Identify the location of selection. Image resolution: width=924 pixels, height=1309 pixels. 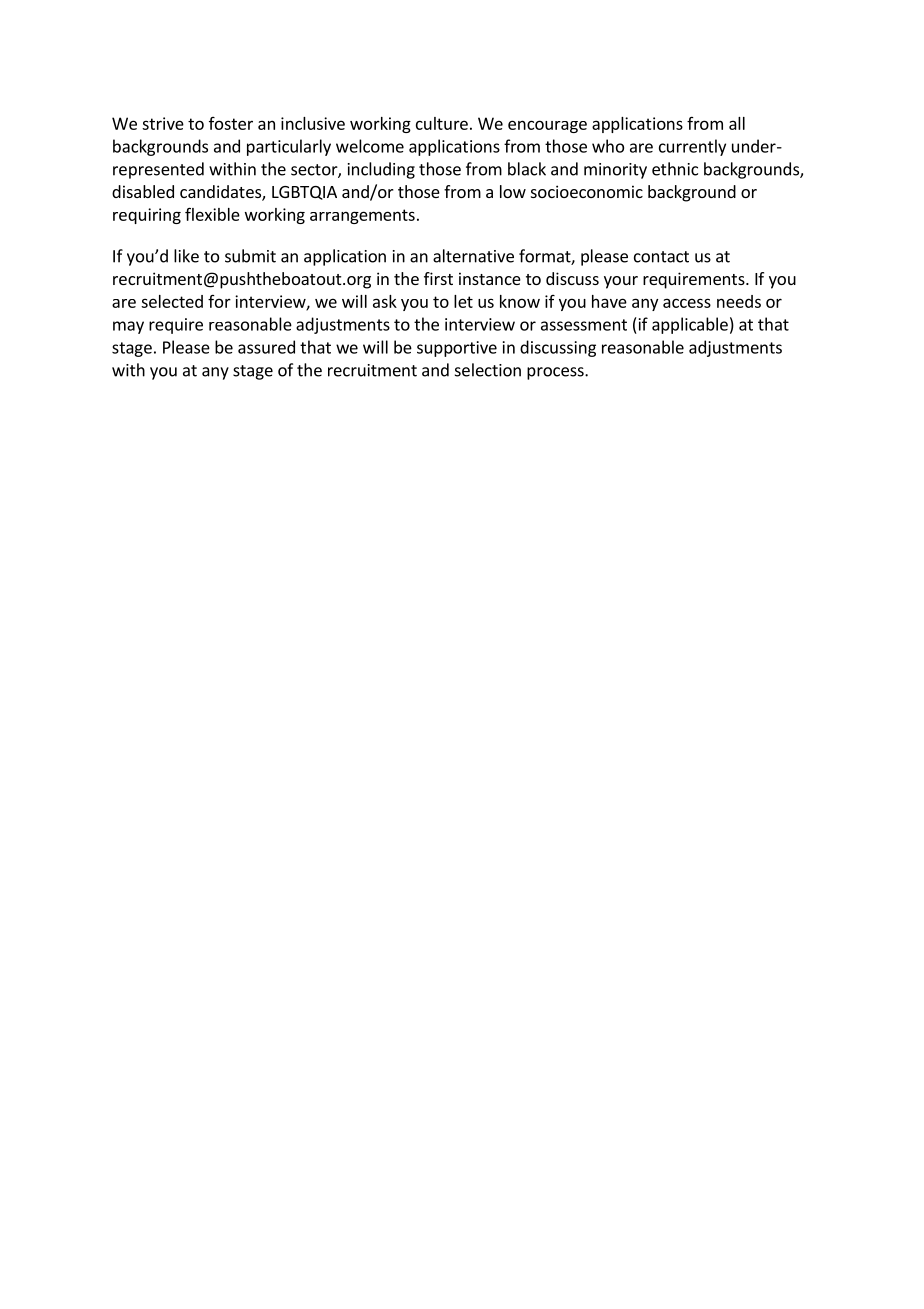
(488, 370).
